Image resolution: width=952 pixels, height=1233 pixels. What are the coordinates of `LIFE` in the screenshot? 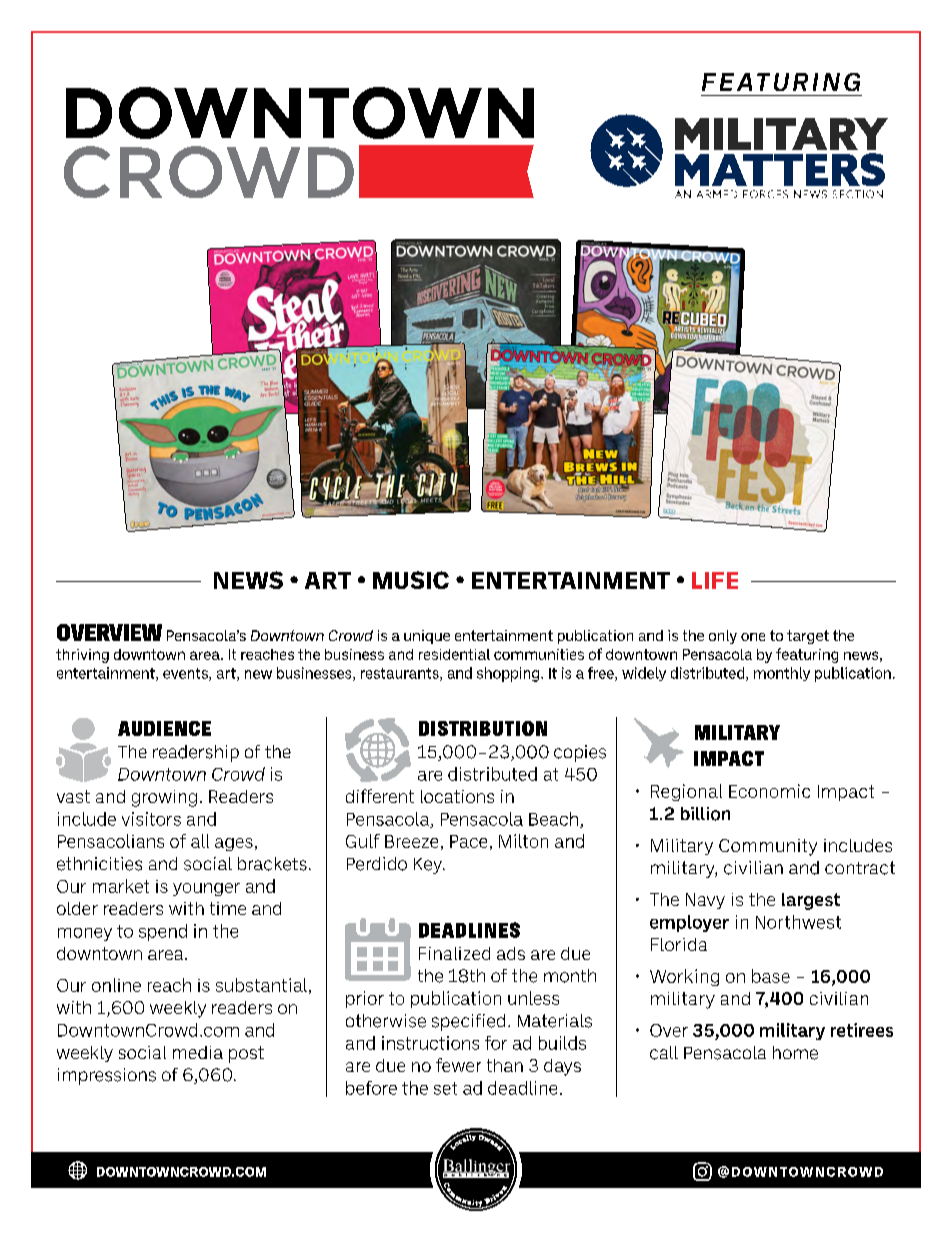 It's located at (715, 580).
